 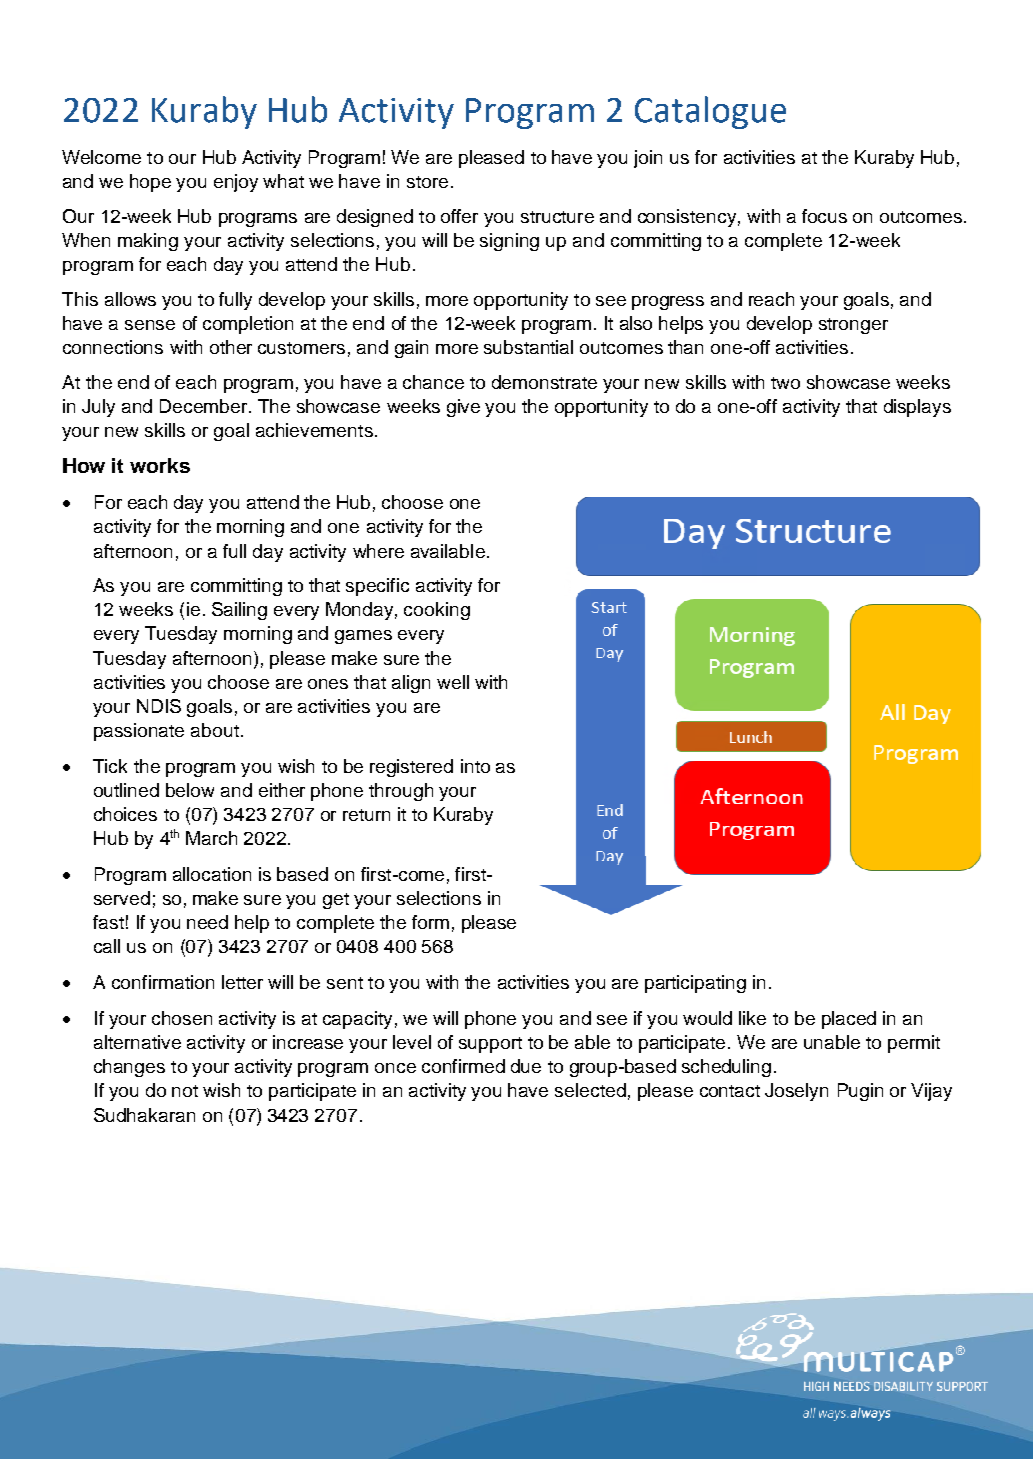 What do you see at coordinates (917, 408) in the image?
I see `displays` at bounding box center [917, 408].
